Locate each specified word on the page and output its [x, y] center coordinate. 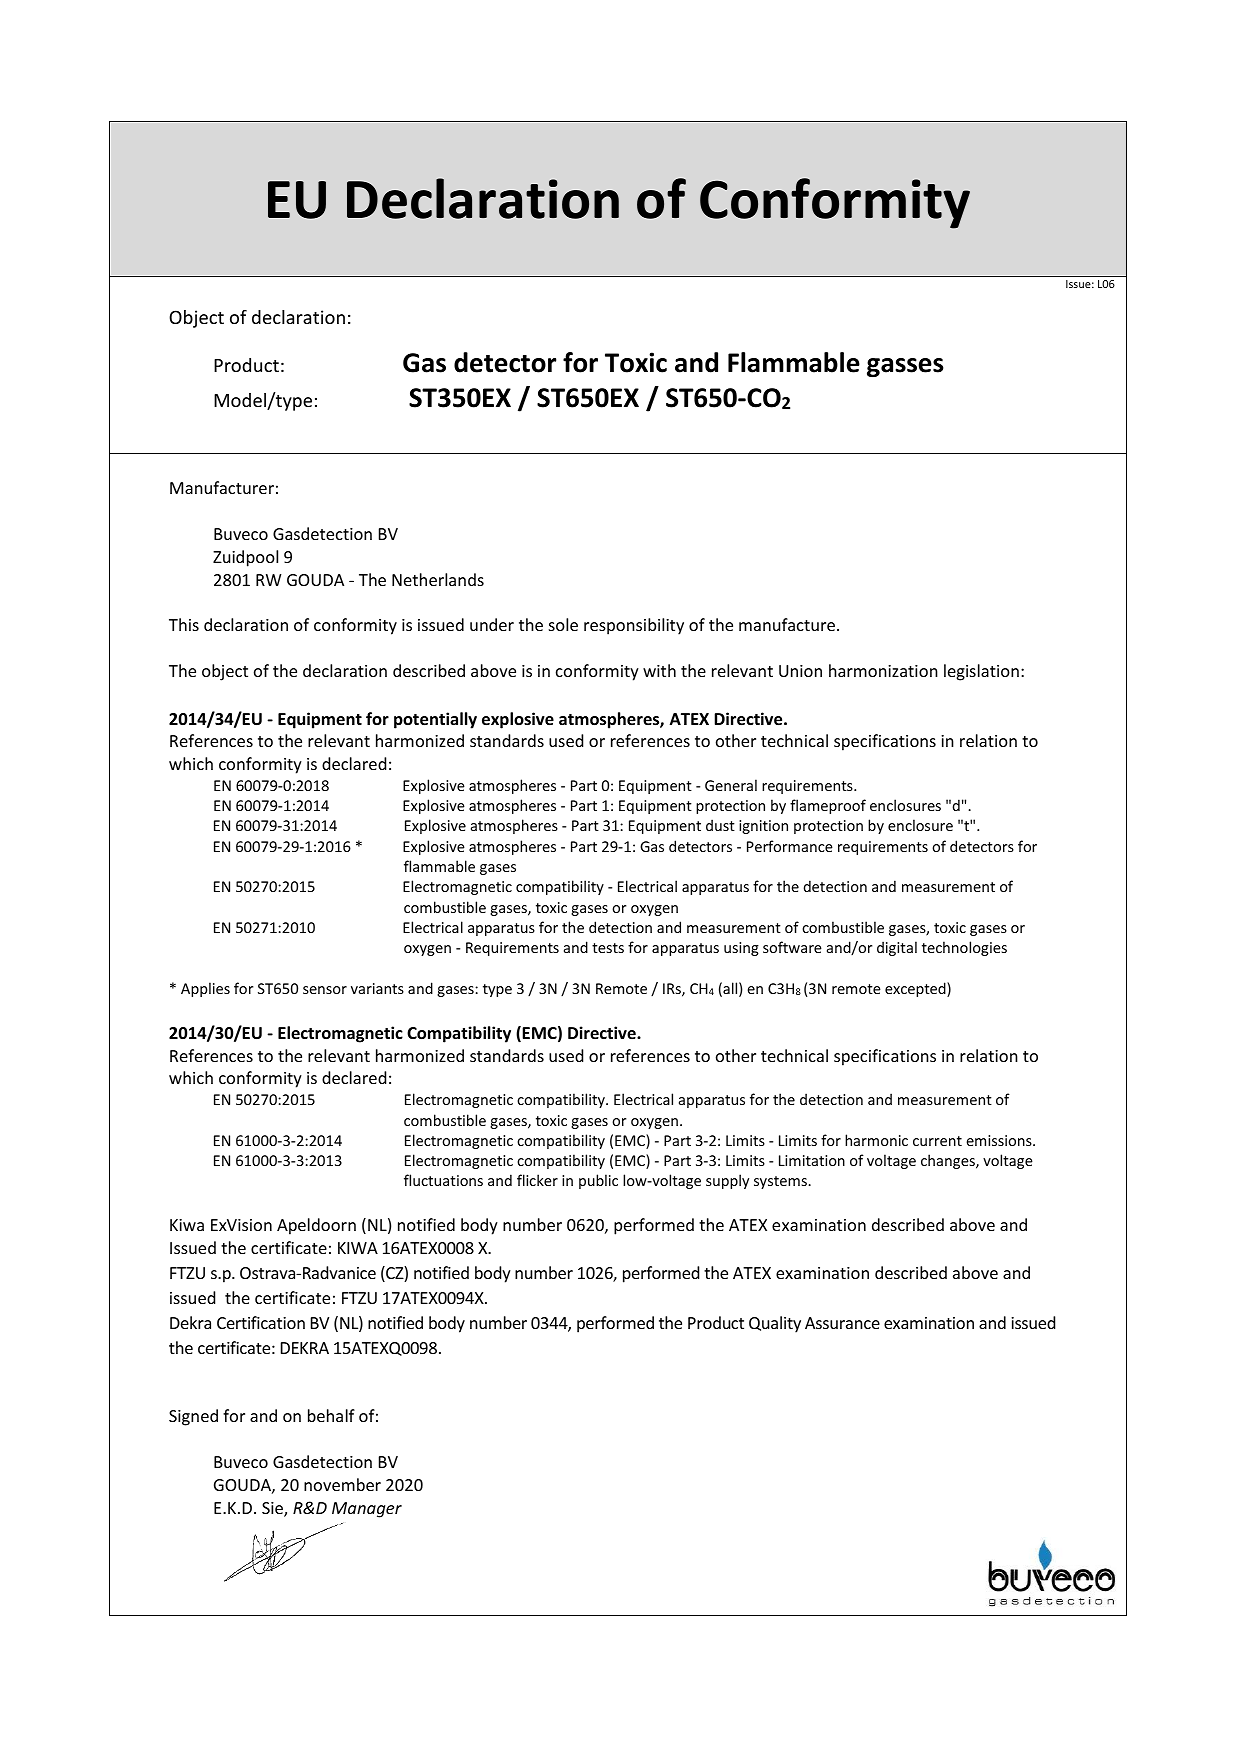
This [184, 624]
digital [897, 948]
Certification [261, 1322]
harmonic [876, 1140]
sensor [325, 990]
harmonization [883, 670]
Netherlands [438, 579]
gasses [905, 367]
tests [608, 948]
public [598, 1181]
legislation [981, 672]
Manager [367, 1510]
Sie [273, 1509]
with [659, 670]
